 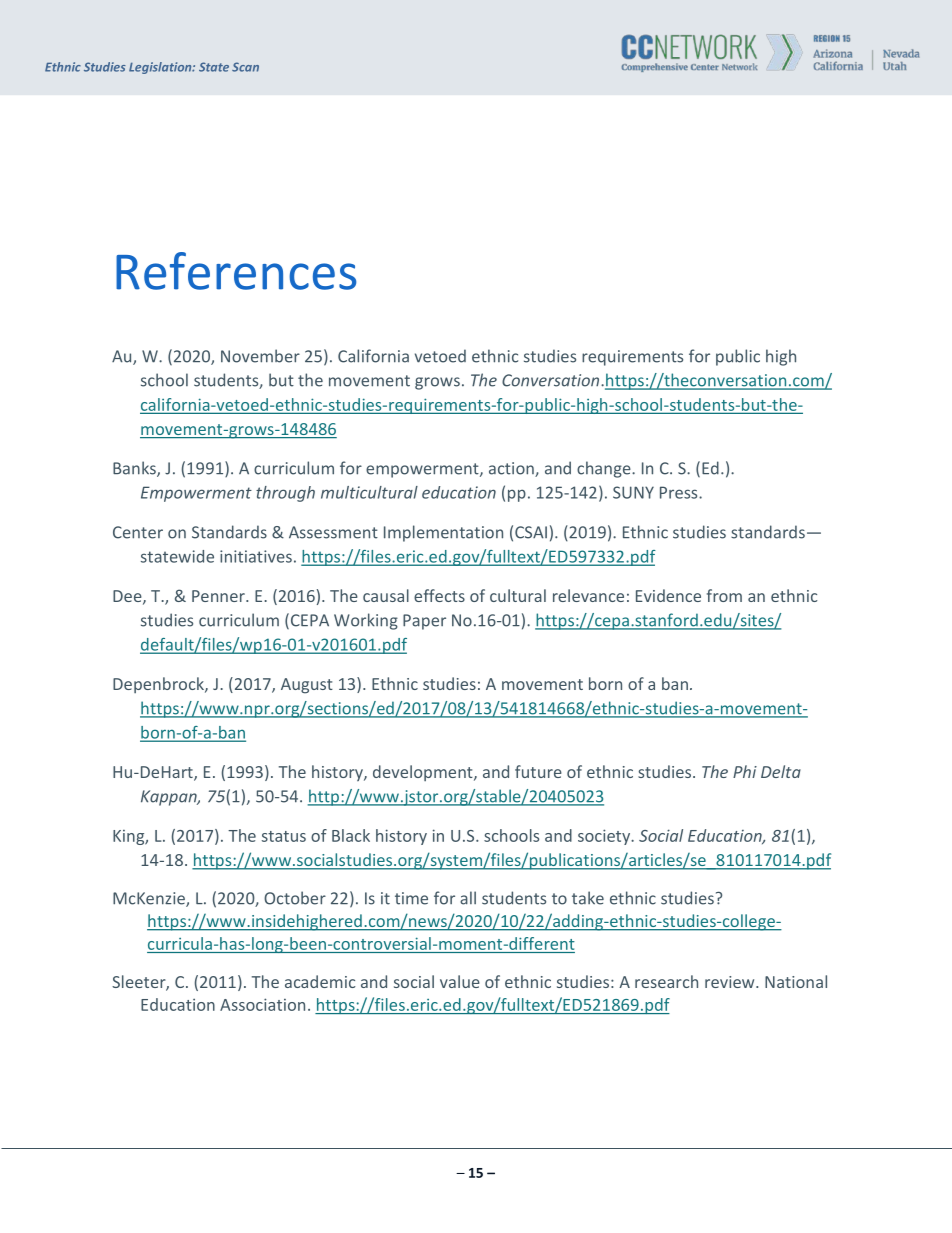 I want to click on Implementation, so click(x=443, y=533).
